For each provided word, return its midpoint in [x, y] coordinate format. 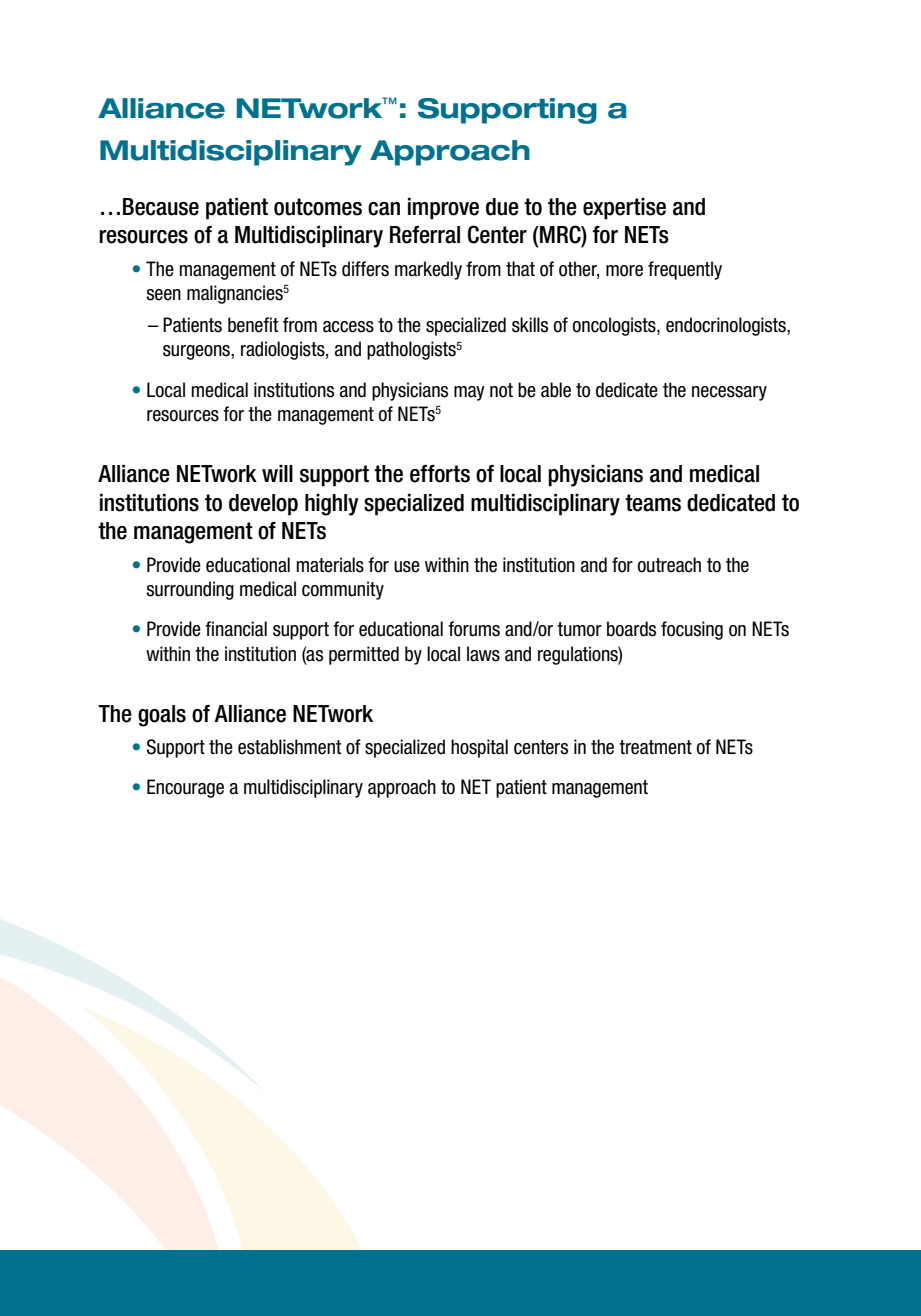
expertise [624, 209]
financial [236, 629]
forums [474, 629]
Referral [425, 235]
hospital [479, 748]
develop [263, 505]
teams [653, 503]
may [469, 393]
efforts [440, 474]
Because [161, 207]
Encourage [185, 788]
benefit [253, 325]
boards [631, 629]
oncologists [615, 326]
